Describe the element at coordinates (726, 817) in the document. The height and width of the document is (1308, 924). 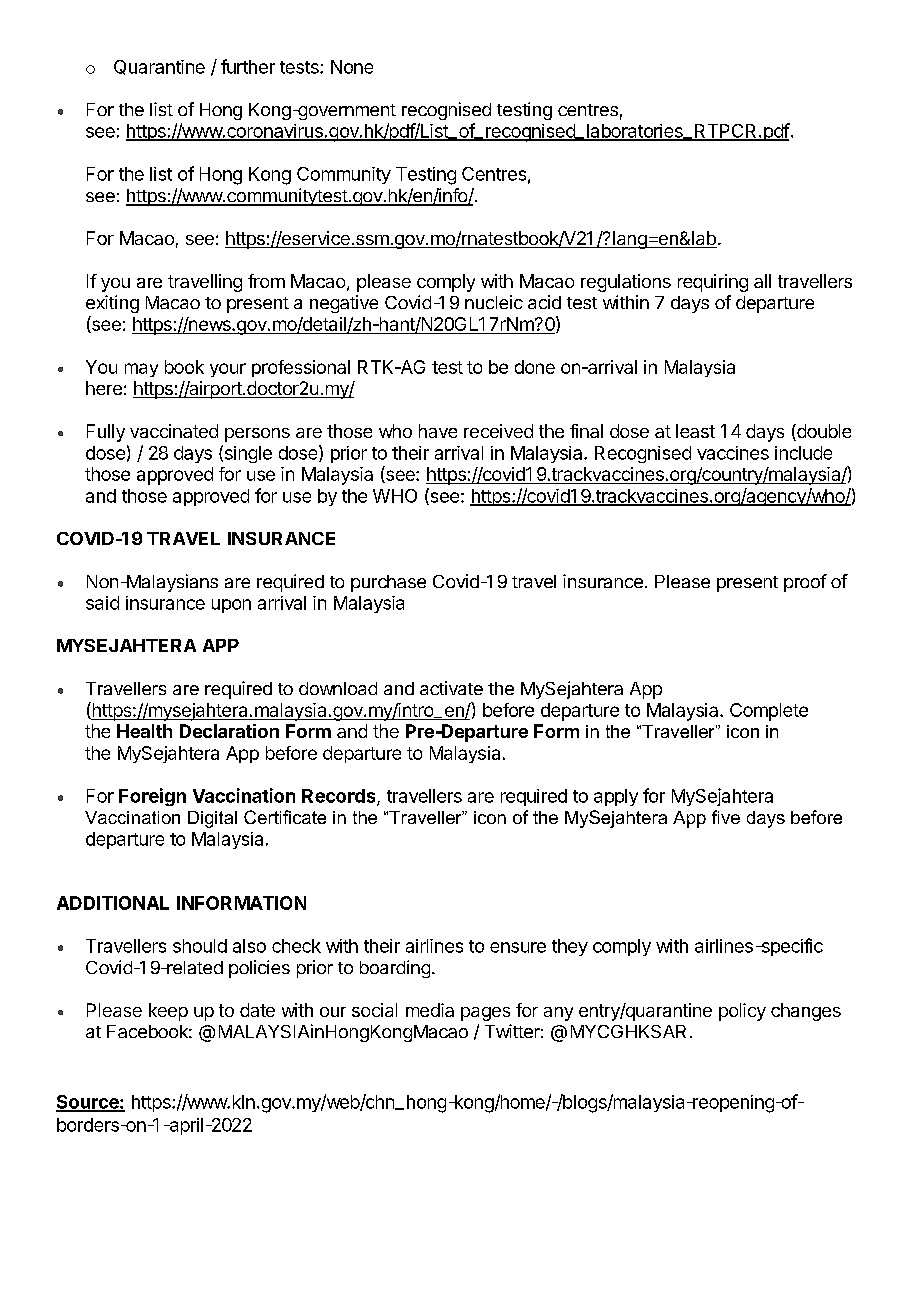
I see `five` at that location.
